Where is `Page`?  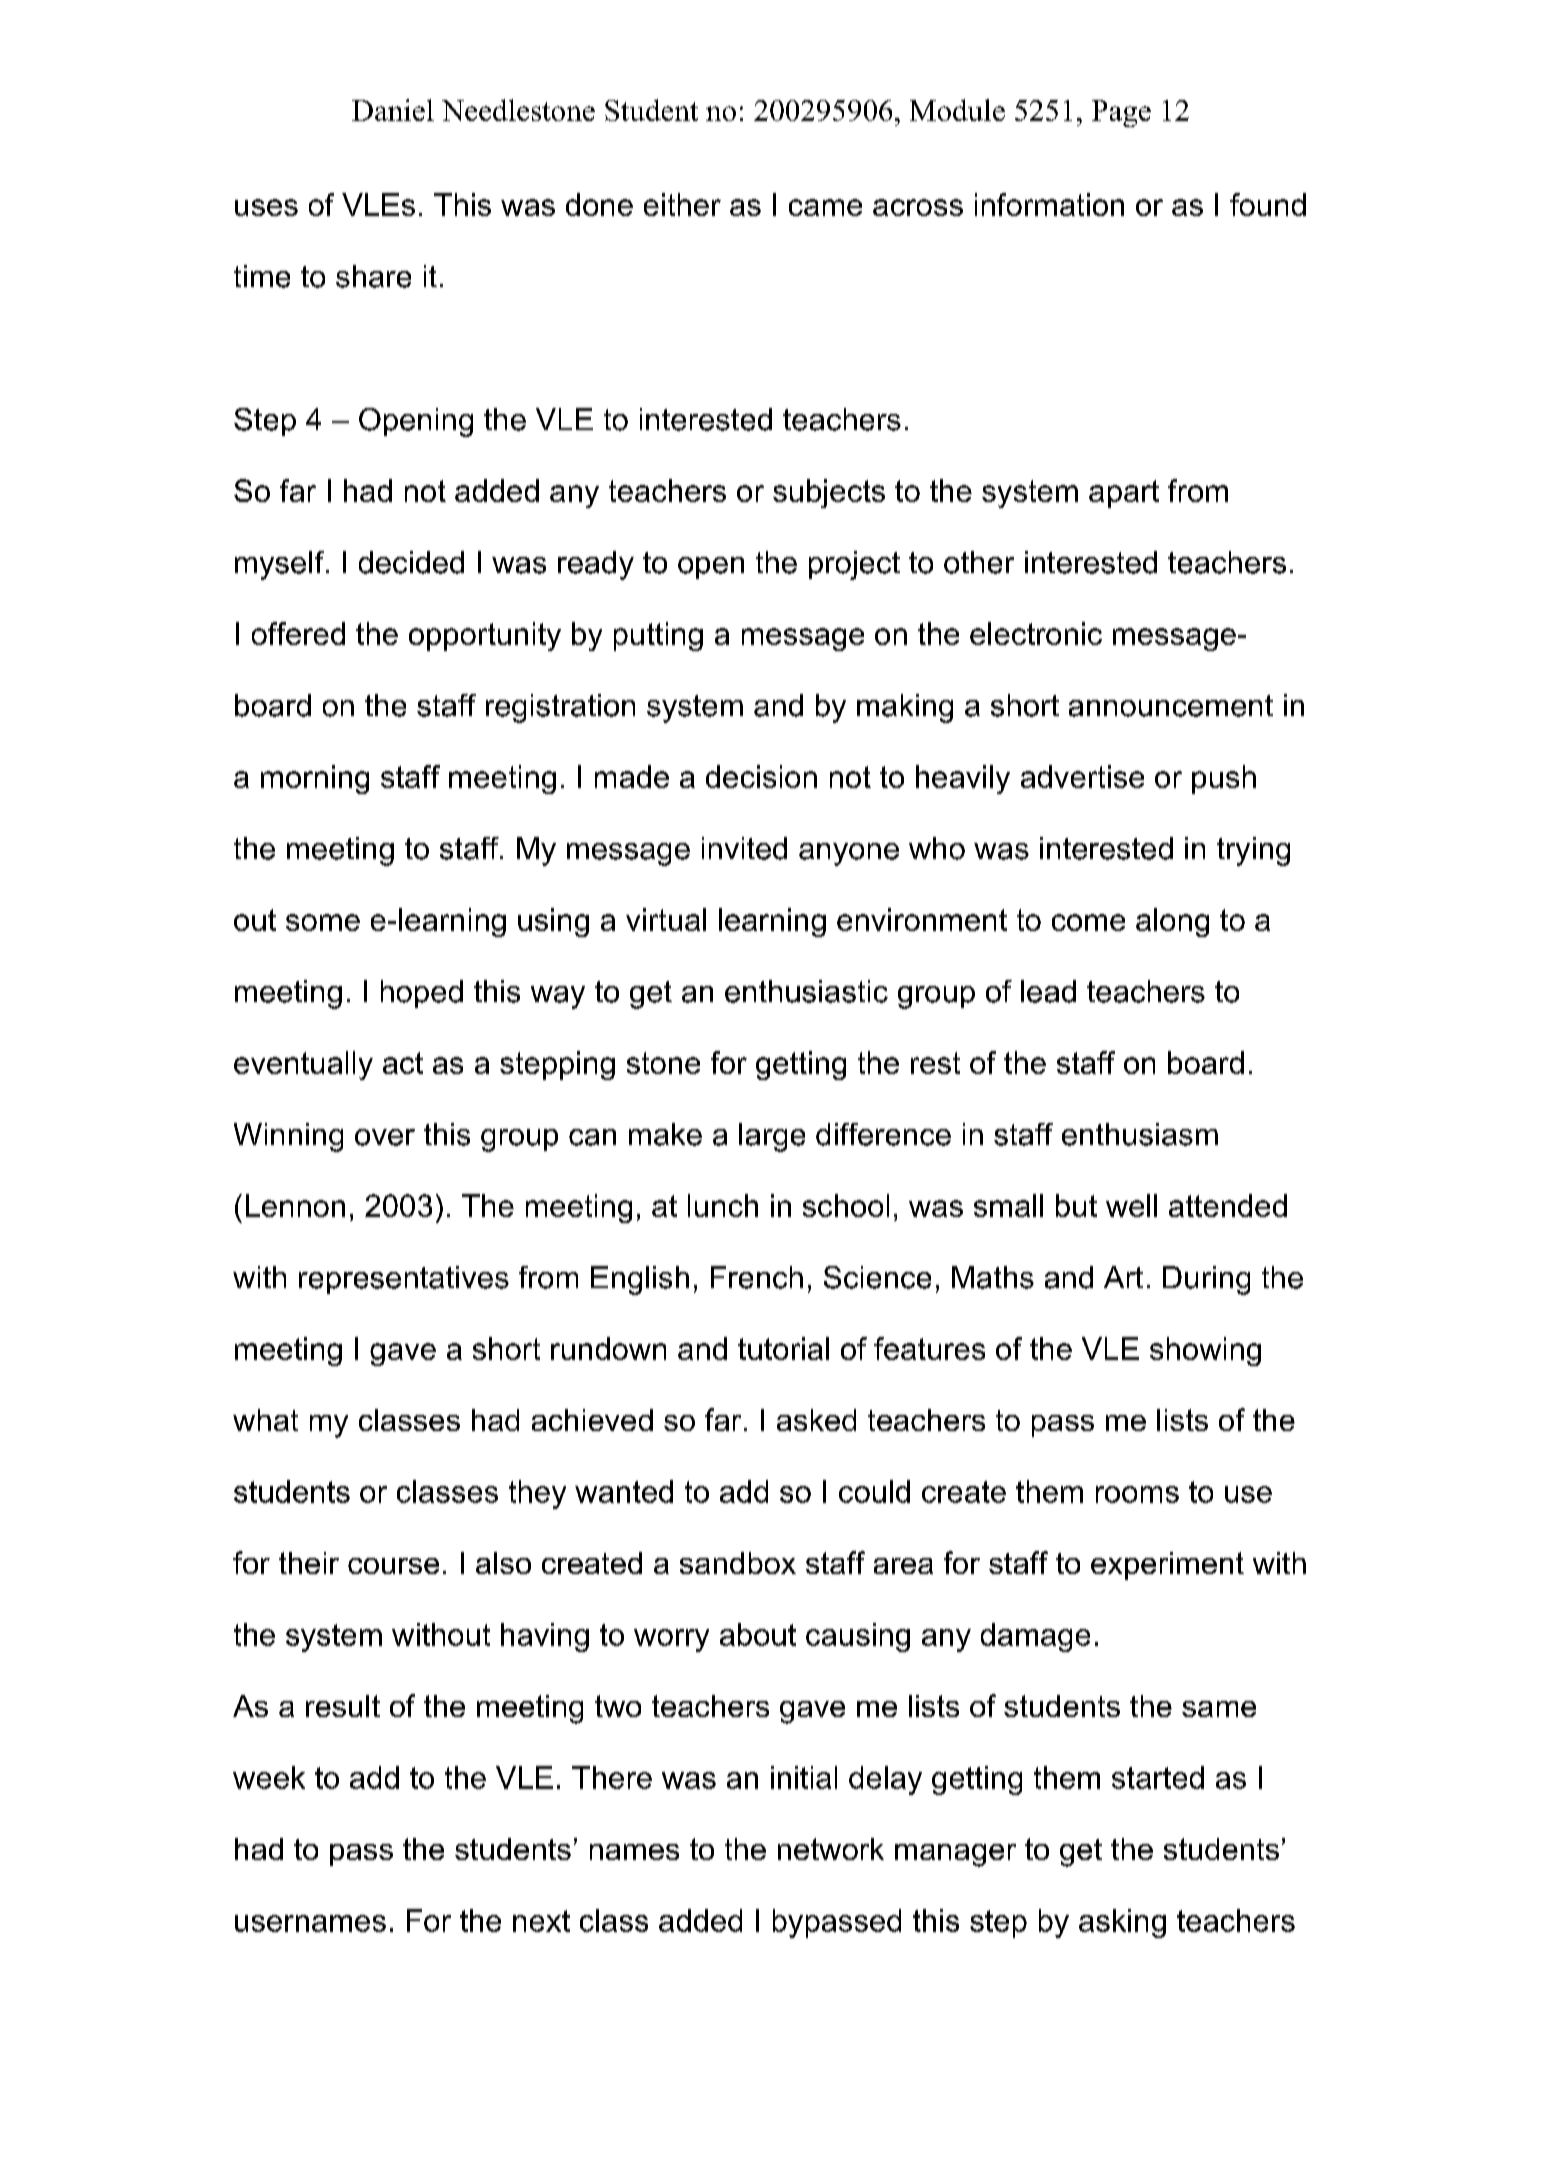 Page is located at coordinates (1121, 113).
